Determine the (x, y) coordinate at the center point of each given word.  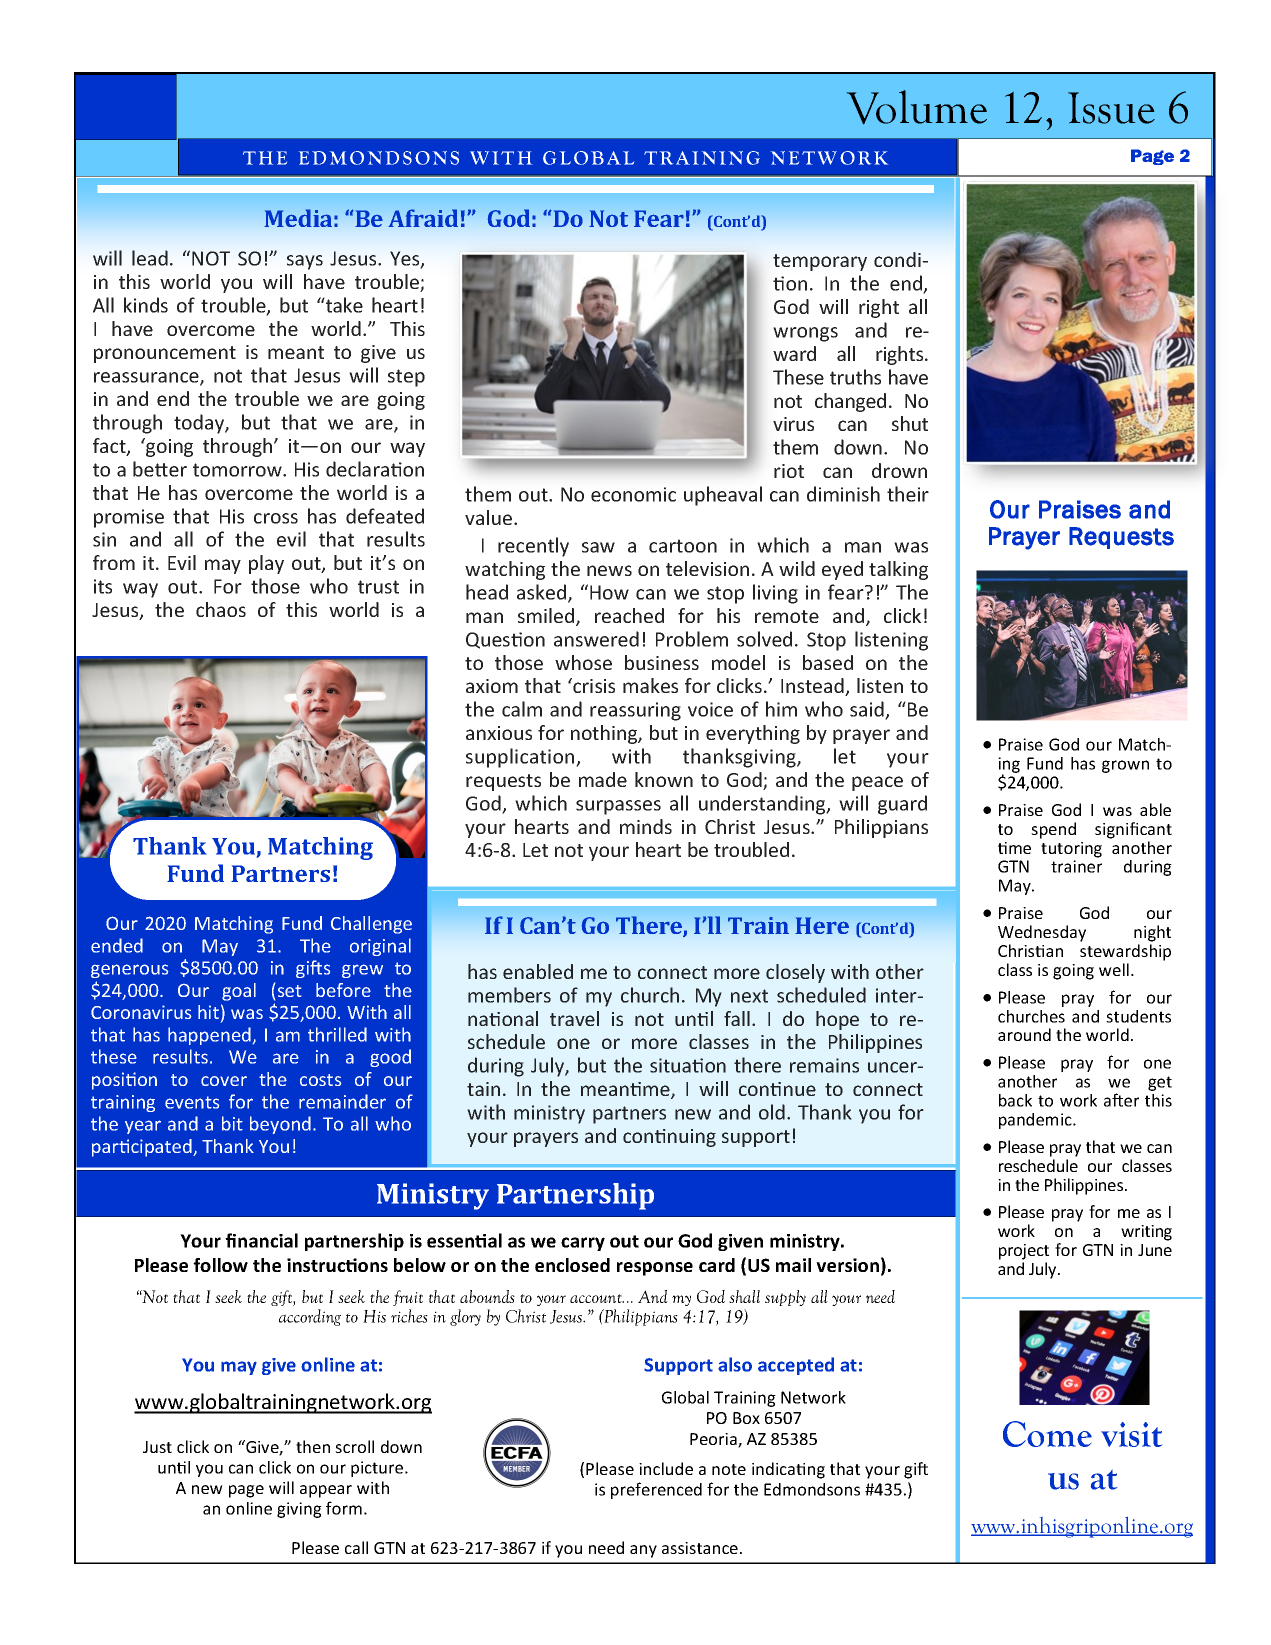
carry (583, 1244)
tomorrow (238, 470)
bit (232, 1123)
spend (1053, 830)
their (908, 494)
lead (150, 258)
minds (646, 826)
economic (633, 494)
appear (326, 1491)
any (643, 1551)
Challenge (371, 925)
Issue (1111, 108)
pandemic (1036, 1121)
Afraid (423, 218)
